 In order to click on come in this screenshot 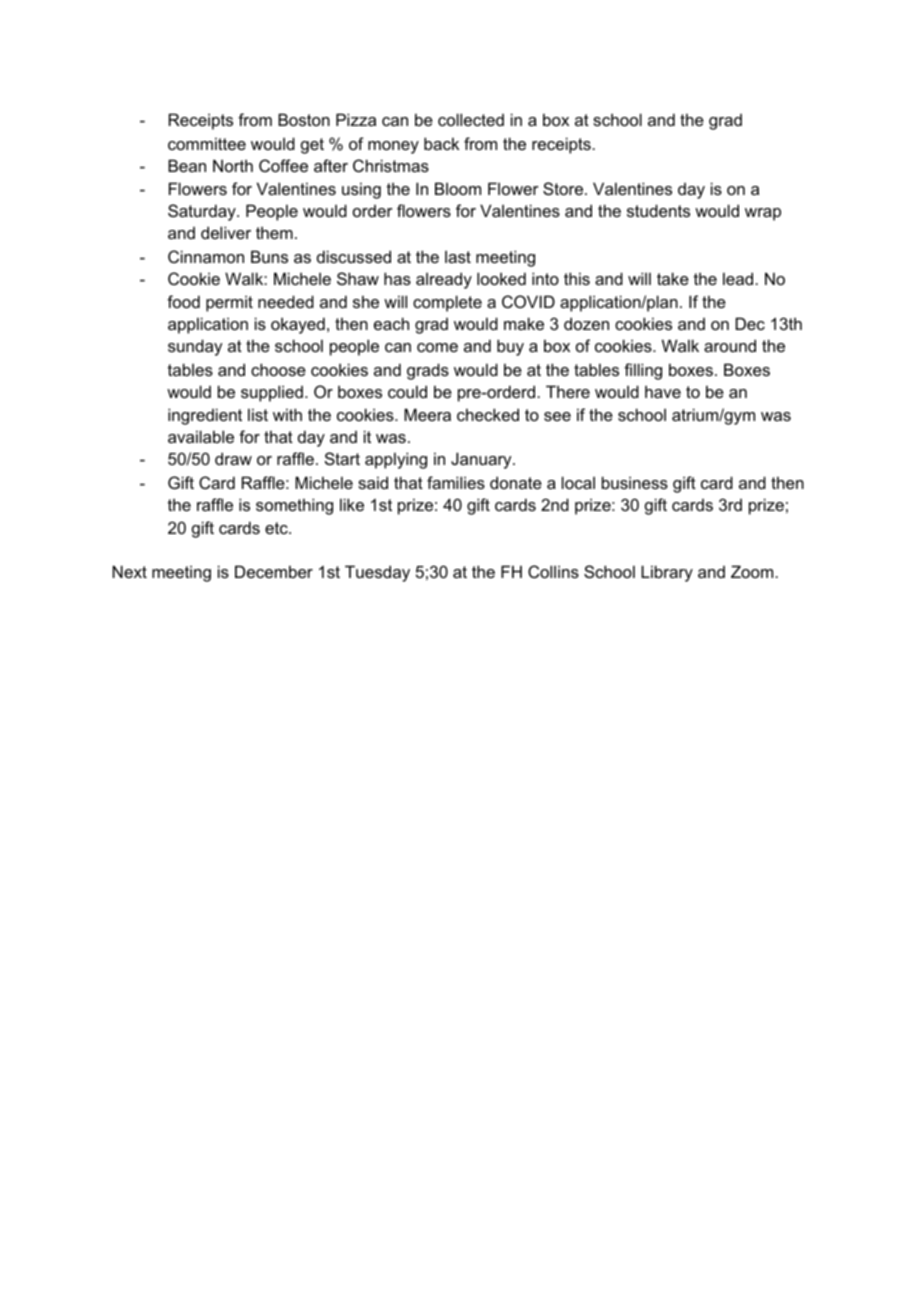, I will do `click(437, 347)`.
